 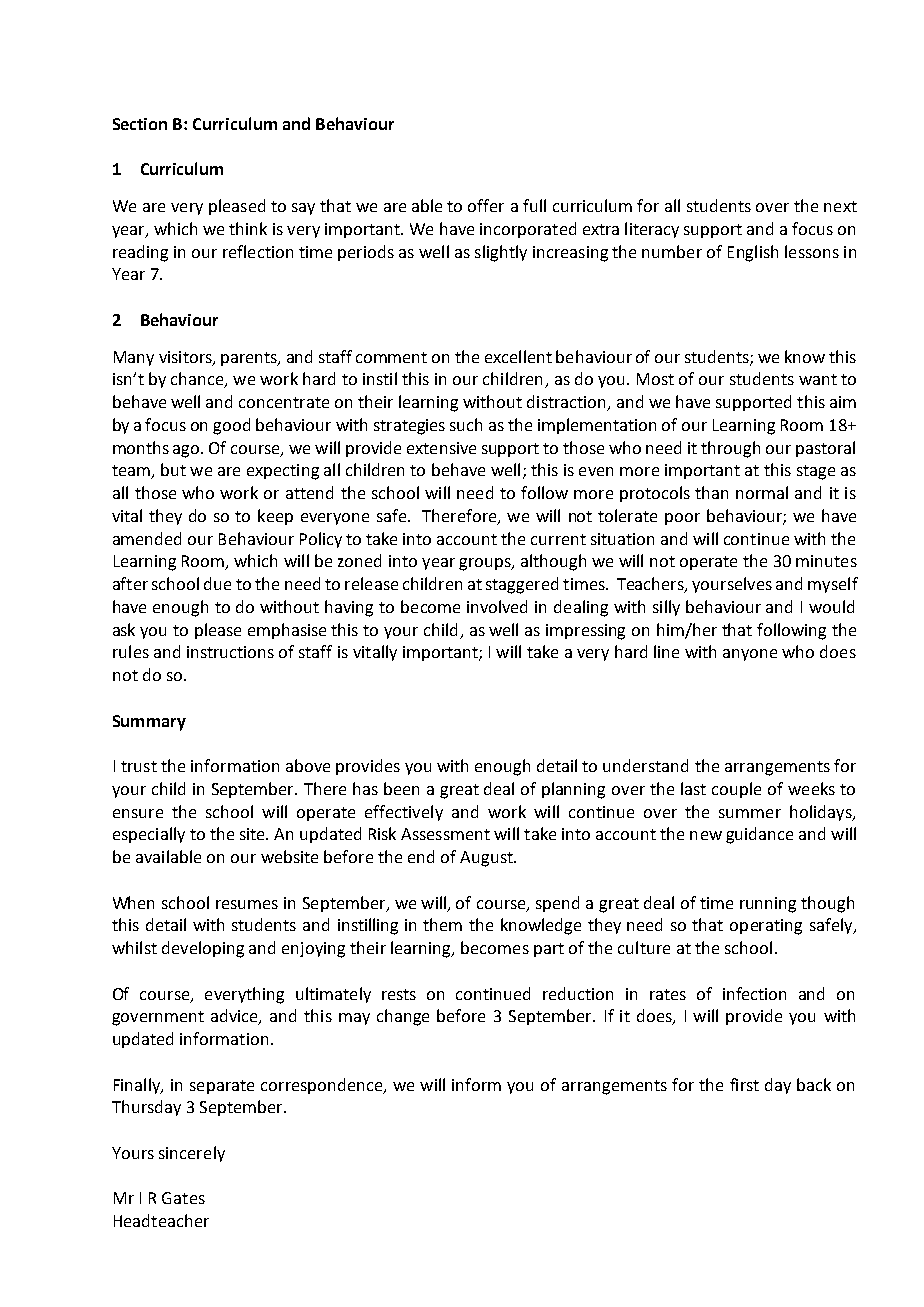 What do you see at coordinates (323, 1086) in the screenshot?
I see `correspondence` at bounding box center [323, 1086].
